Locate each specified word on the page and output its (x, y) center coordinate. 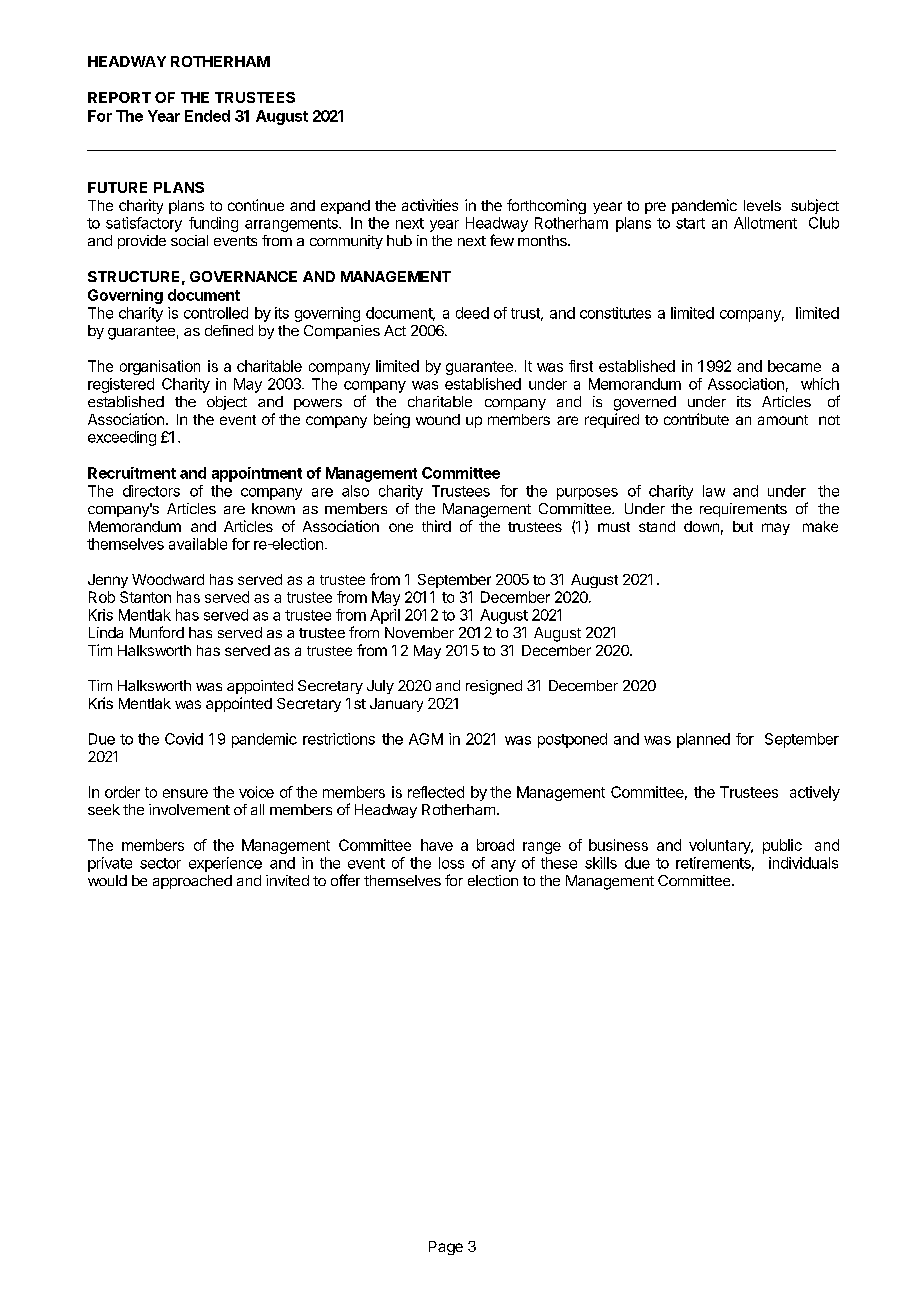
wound (438, 419)
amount (783, 420)
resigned (494, 687)
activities (430, 205)
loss (451, 863)
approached (192, 882)
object (227, 403)
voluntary (720, 846)
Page (446, 1248)
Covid (184, 739)
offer (345, 880)
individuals (803, 863)
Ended (207, 116)
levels (762, 205)
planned (703, 740)
